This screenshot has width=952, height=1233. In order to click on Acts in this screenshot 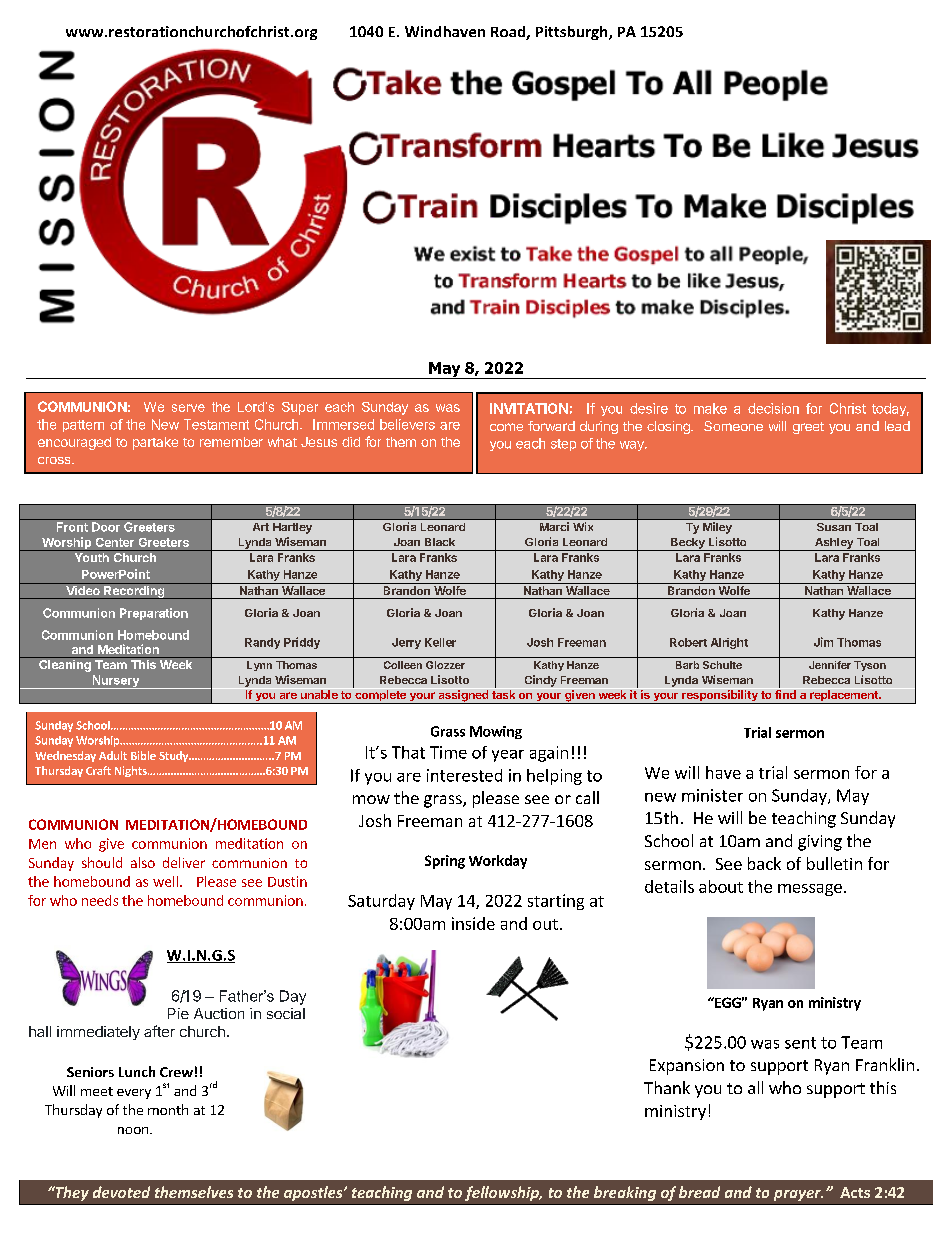, I will do `click(855, 1192)`.
